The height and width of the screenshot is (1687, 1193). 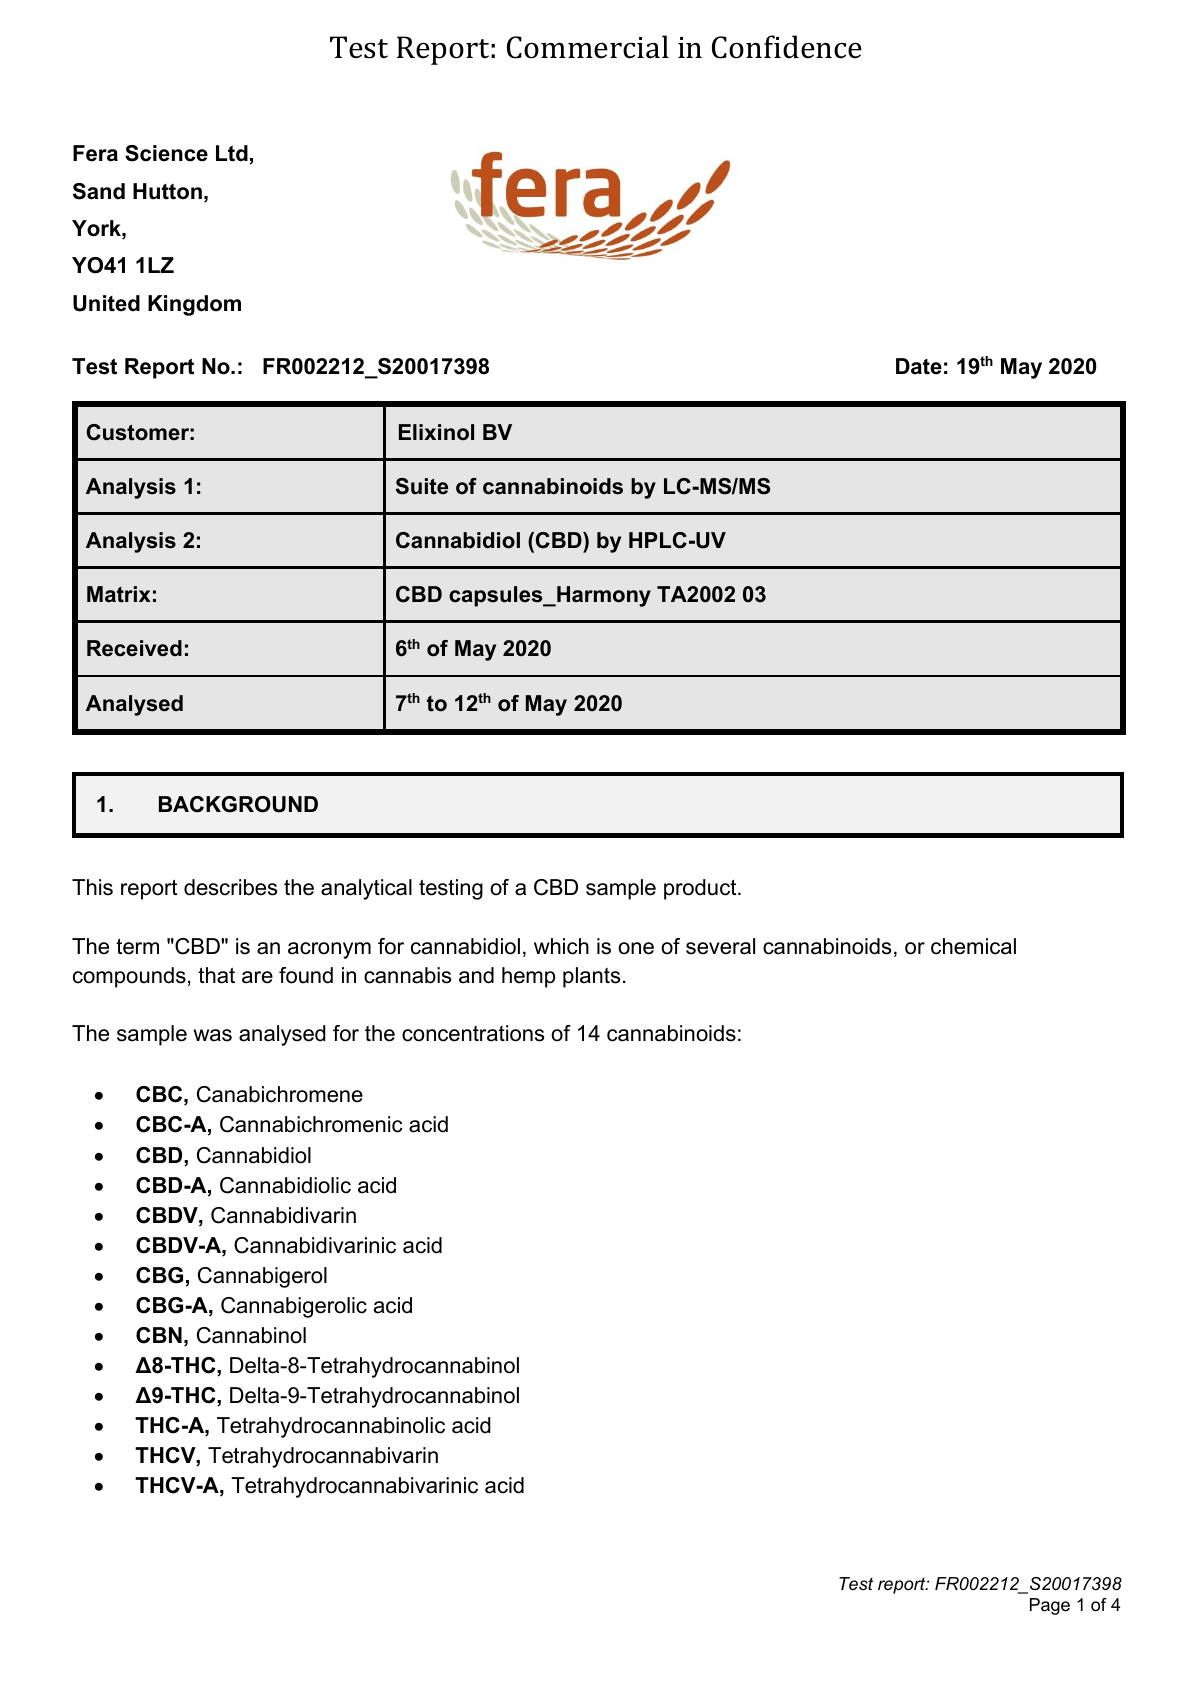 I want to click on CBN, so click(x=159, y=1335).
